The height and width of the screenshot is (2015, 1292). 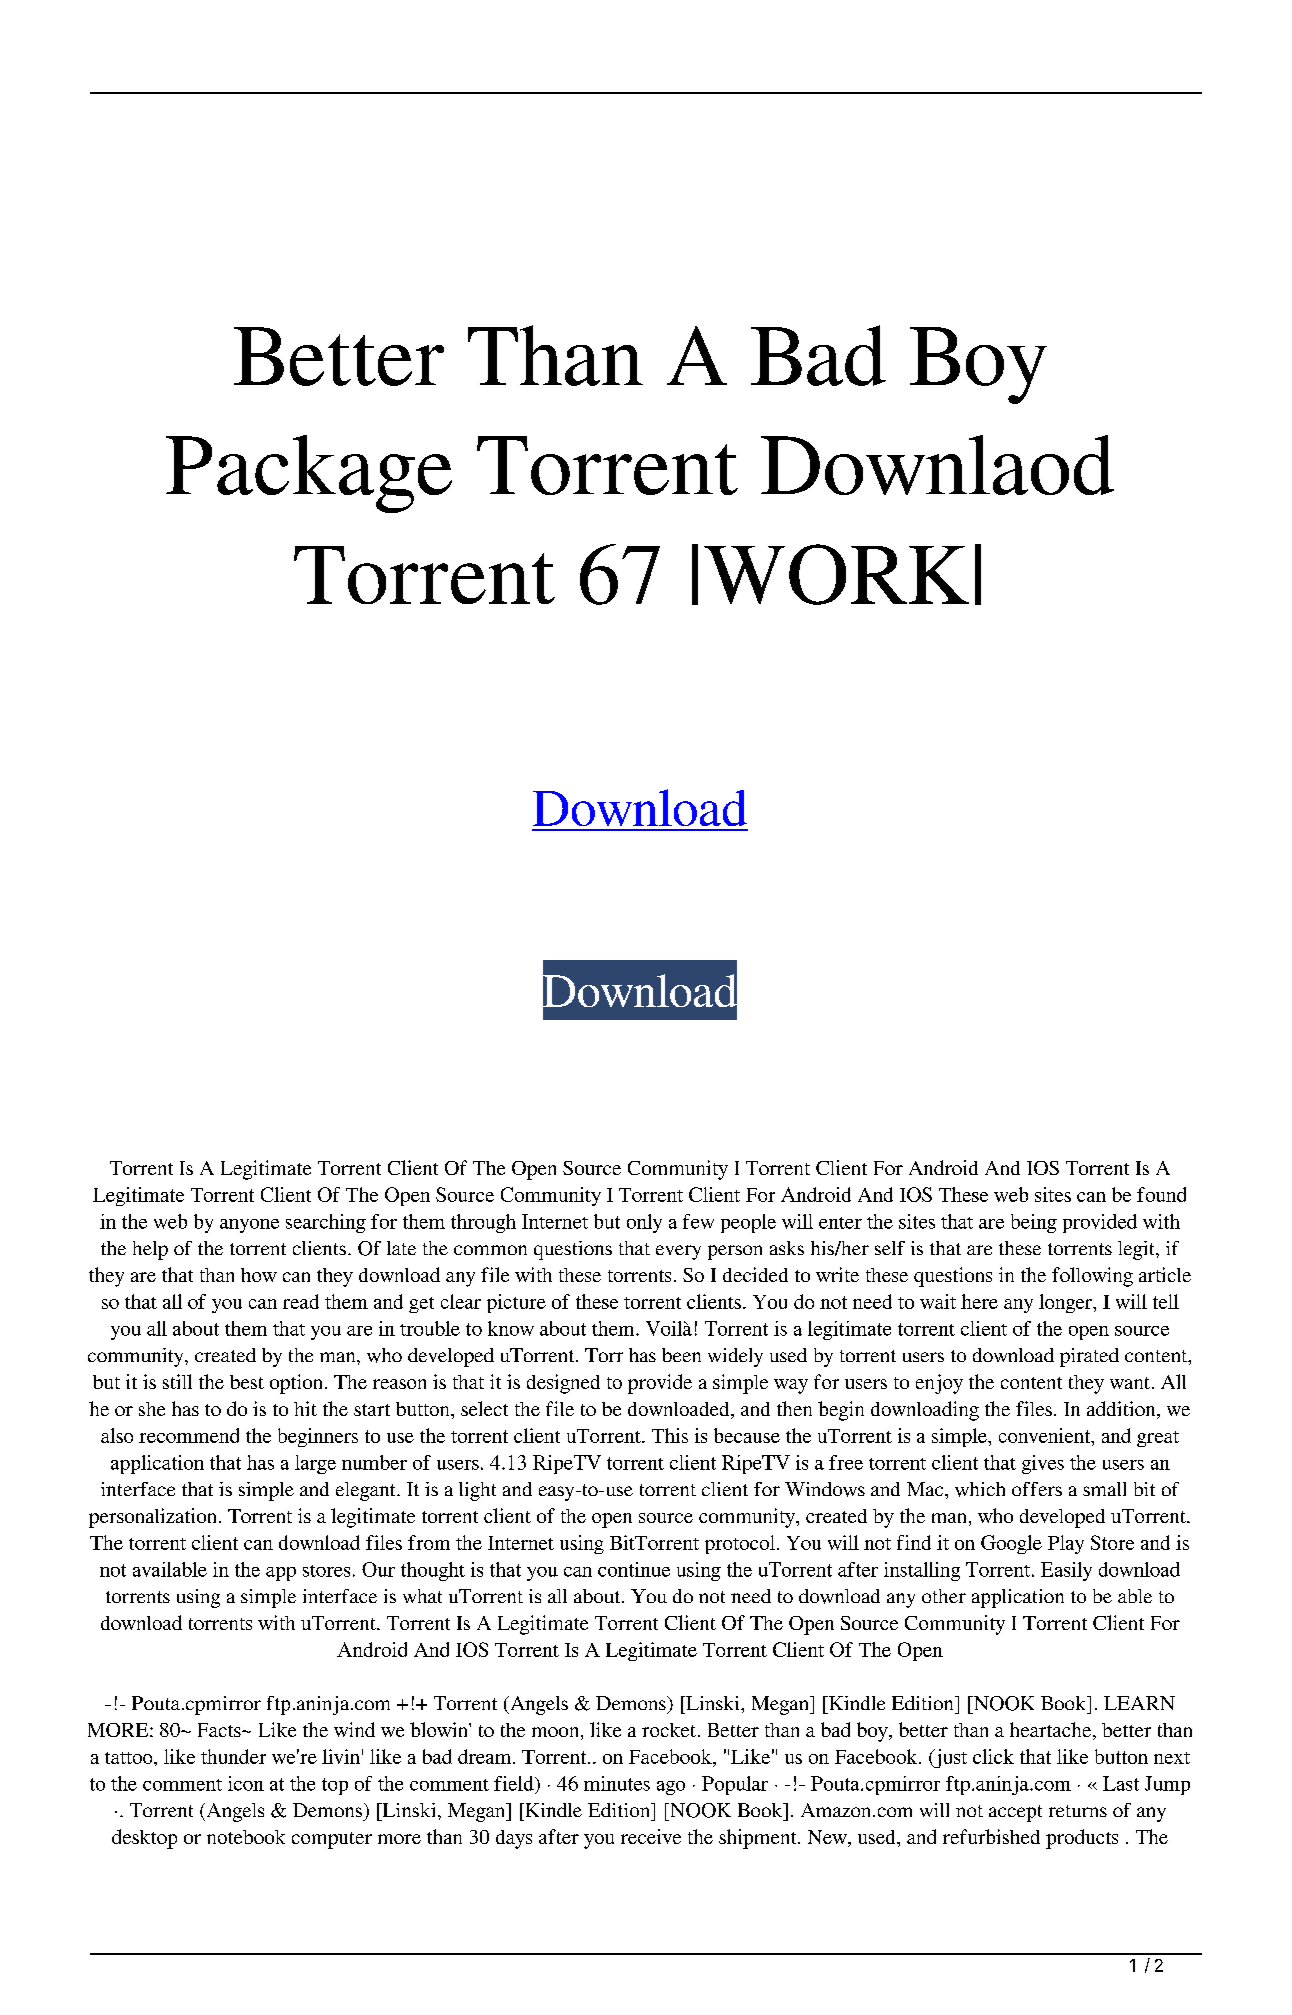 I want to click on being, so click(x=1034, y=1223).
